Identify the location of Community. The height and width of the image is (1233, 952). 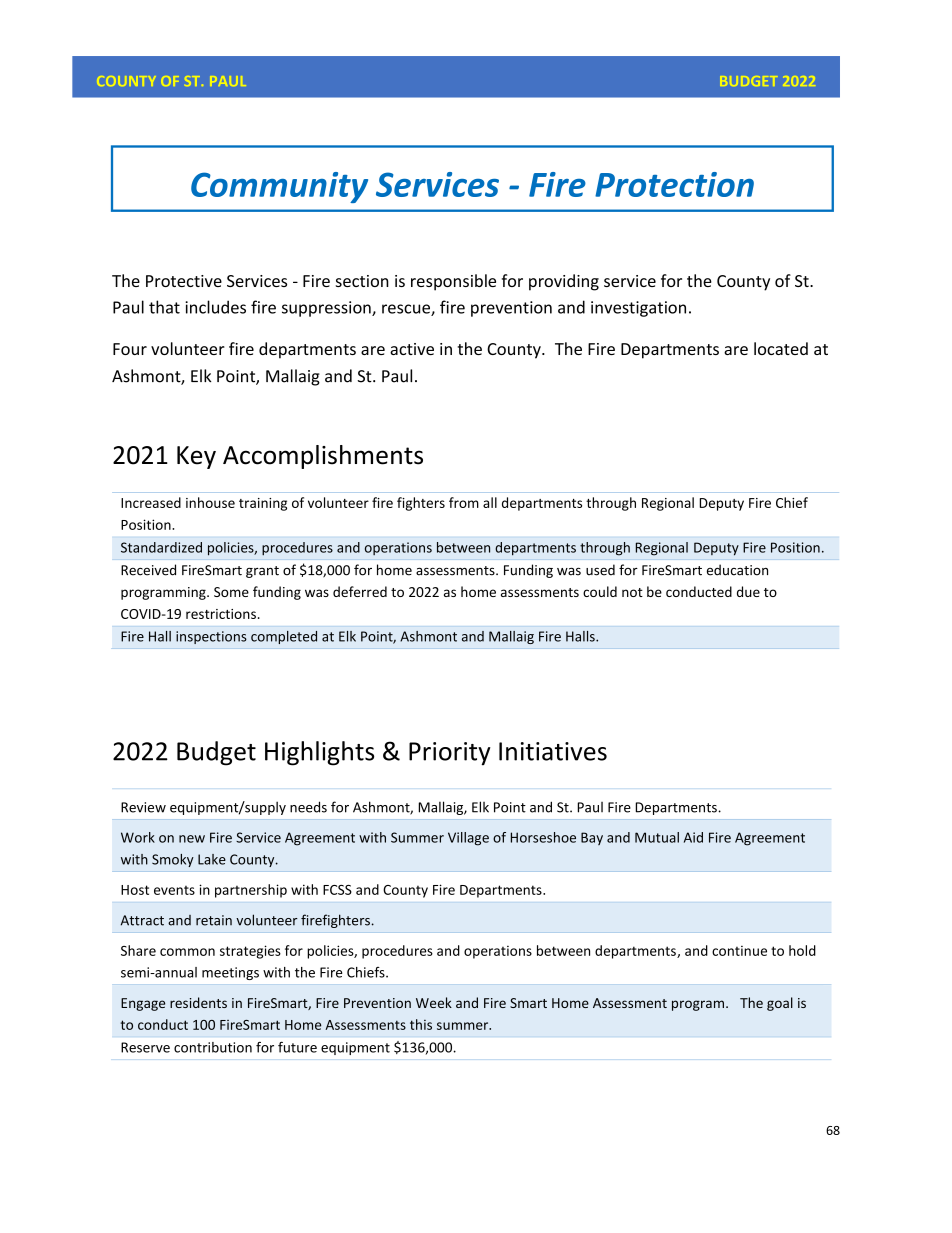
(279, 187).
